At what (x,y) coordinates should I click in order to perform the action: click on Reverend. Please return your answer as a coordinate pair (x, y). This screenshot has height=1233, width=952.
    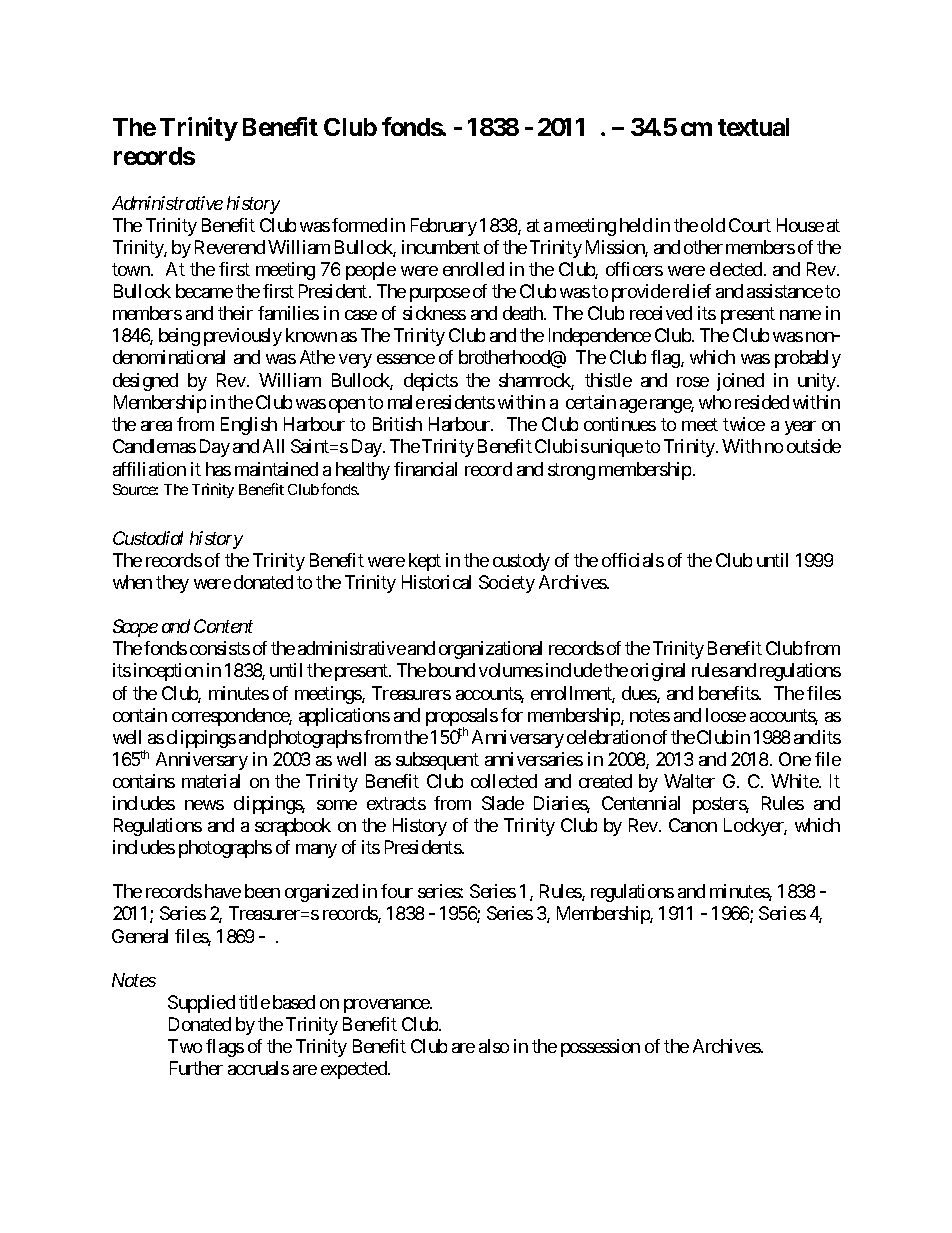
    Looking at the image, I should click on (230, 247).
